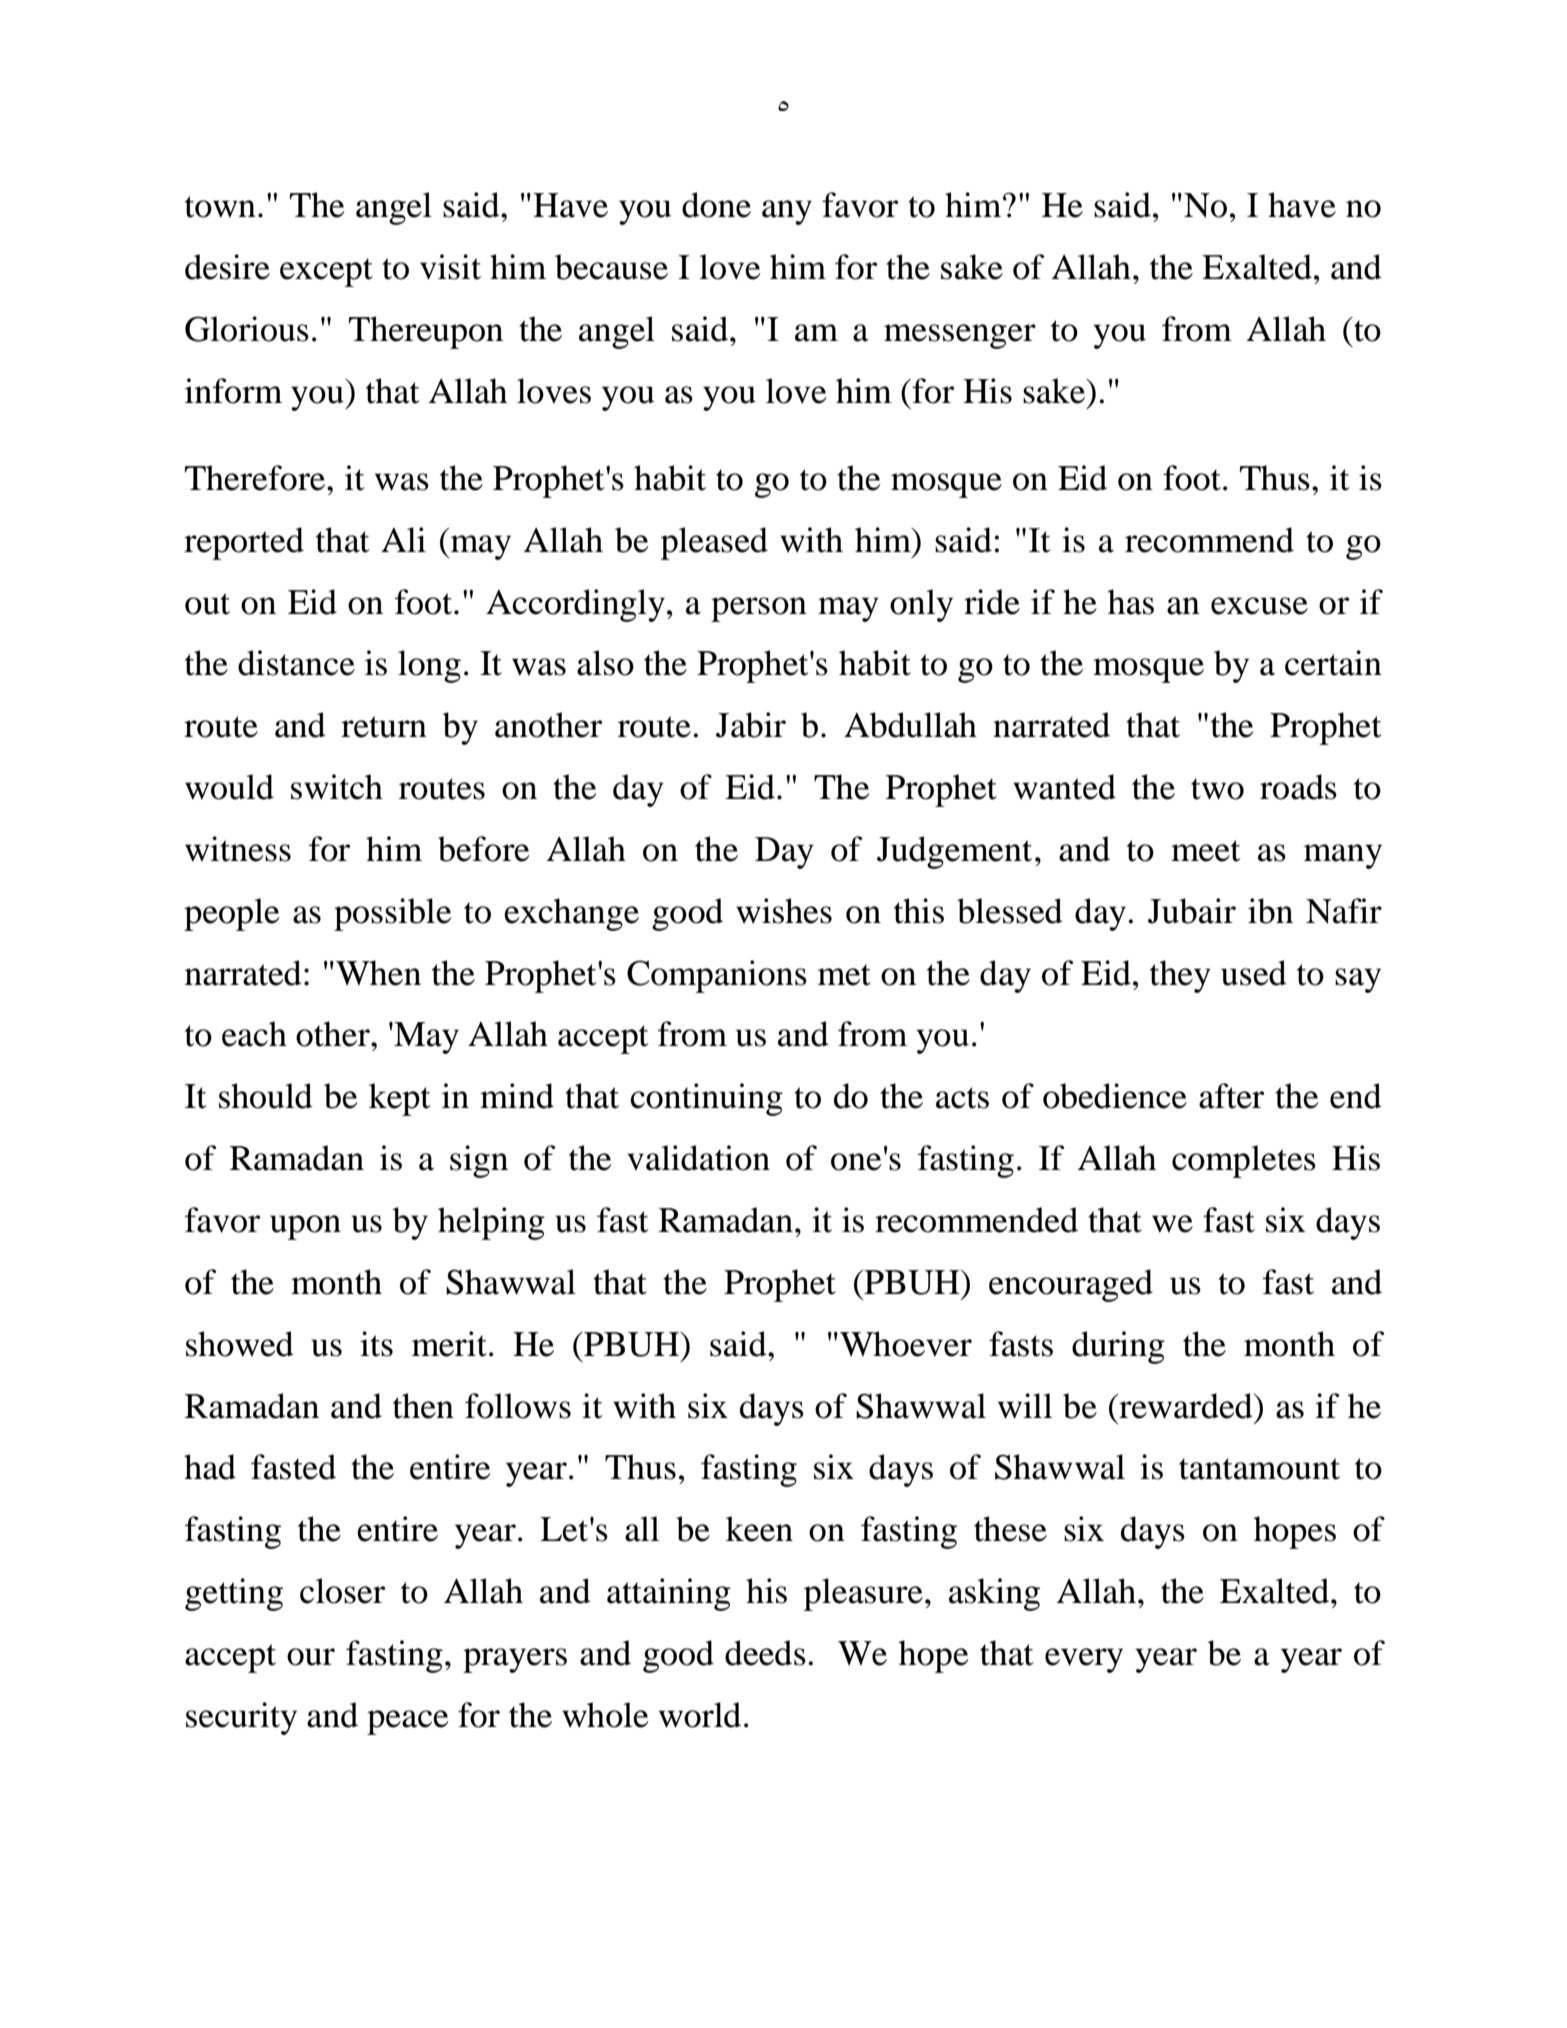 This screenshot has height=2028, width=1567. Describe the element at coordinates (960, 336) in the screenshot. I see `messenger` at that location.
